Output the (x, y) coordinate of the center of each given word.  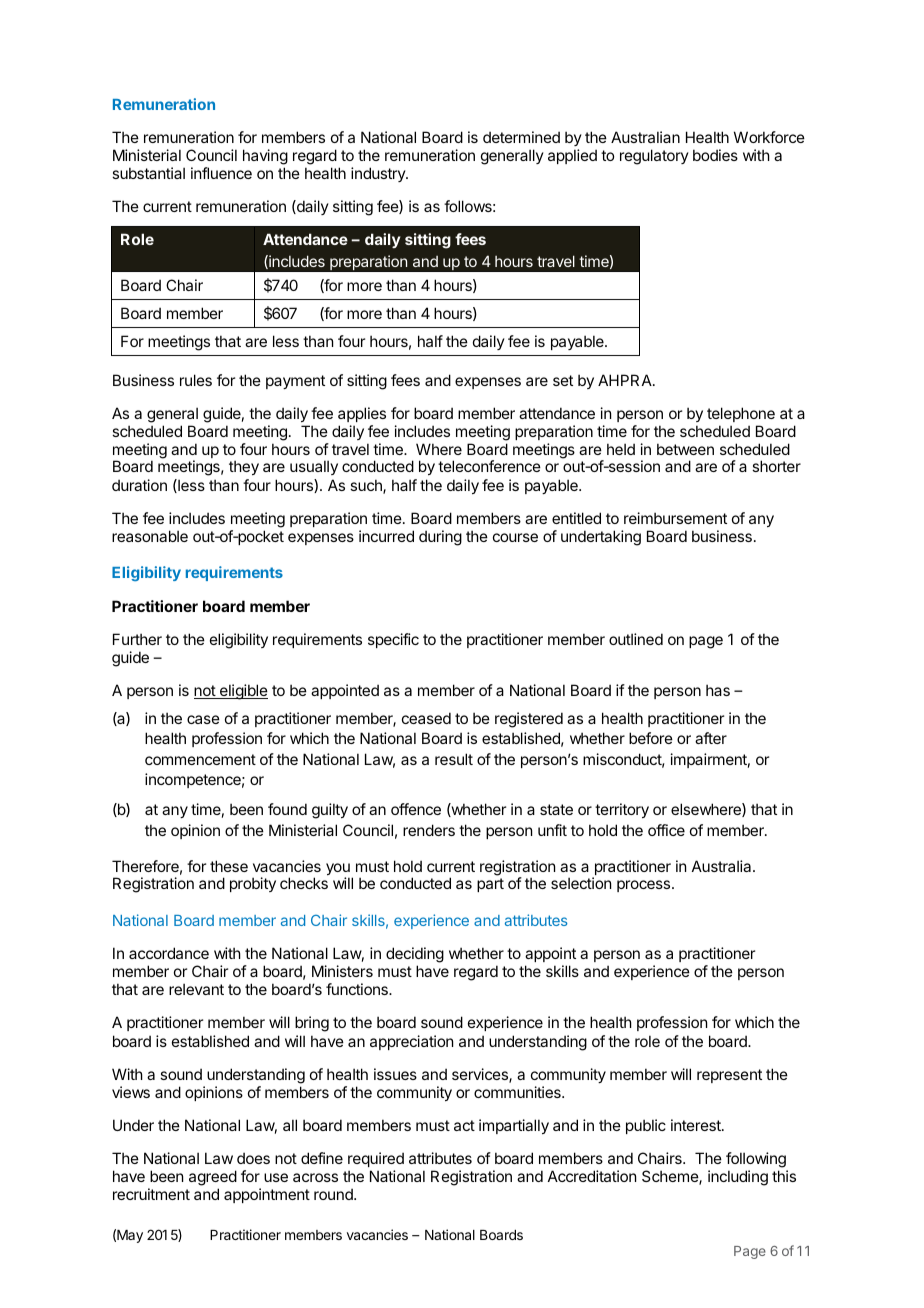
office (666, 830)
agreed (213, 1179)
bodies (715, 155)
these (229, 866)
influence (221, 173)
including (738, 1178)
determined (521, 137)
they (244, 467)
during (440, 538)
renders (429, 830)
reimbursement (675, 518)
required (376, 1161)
